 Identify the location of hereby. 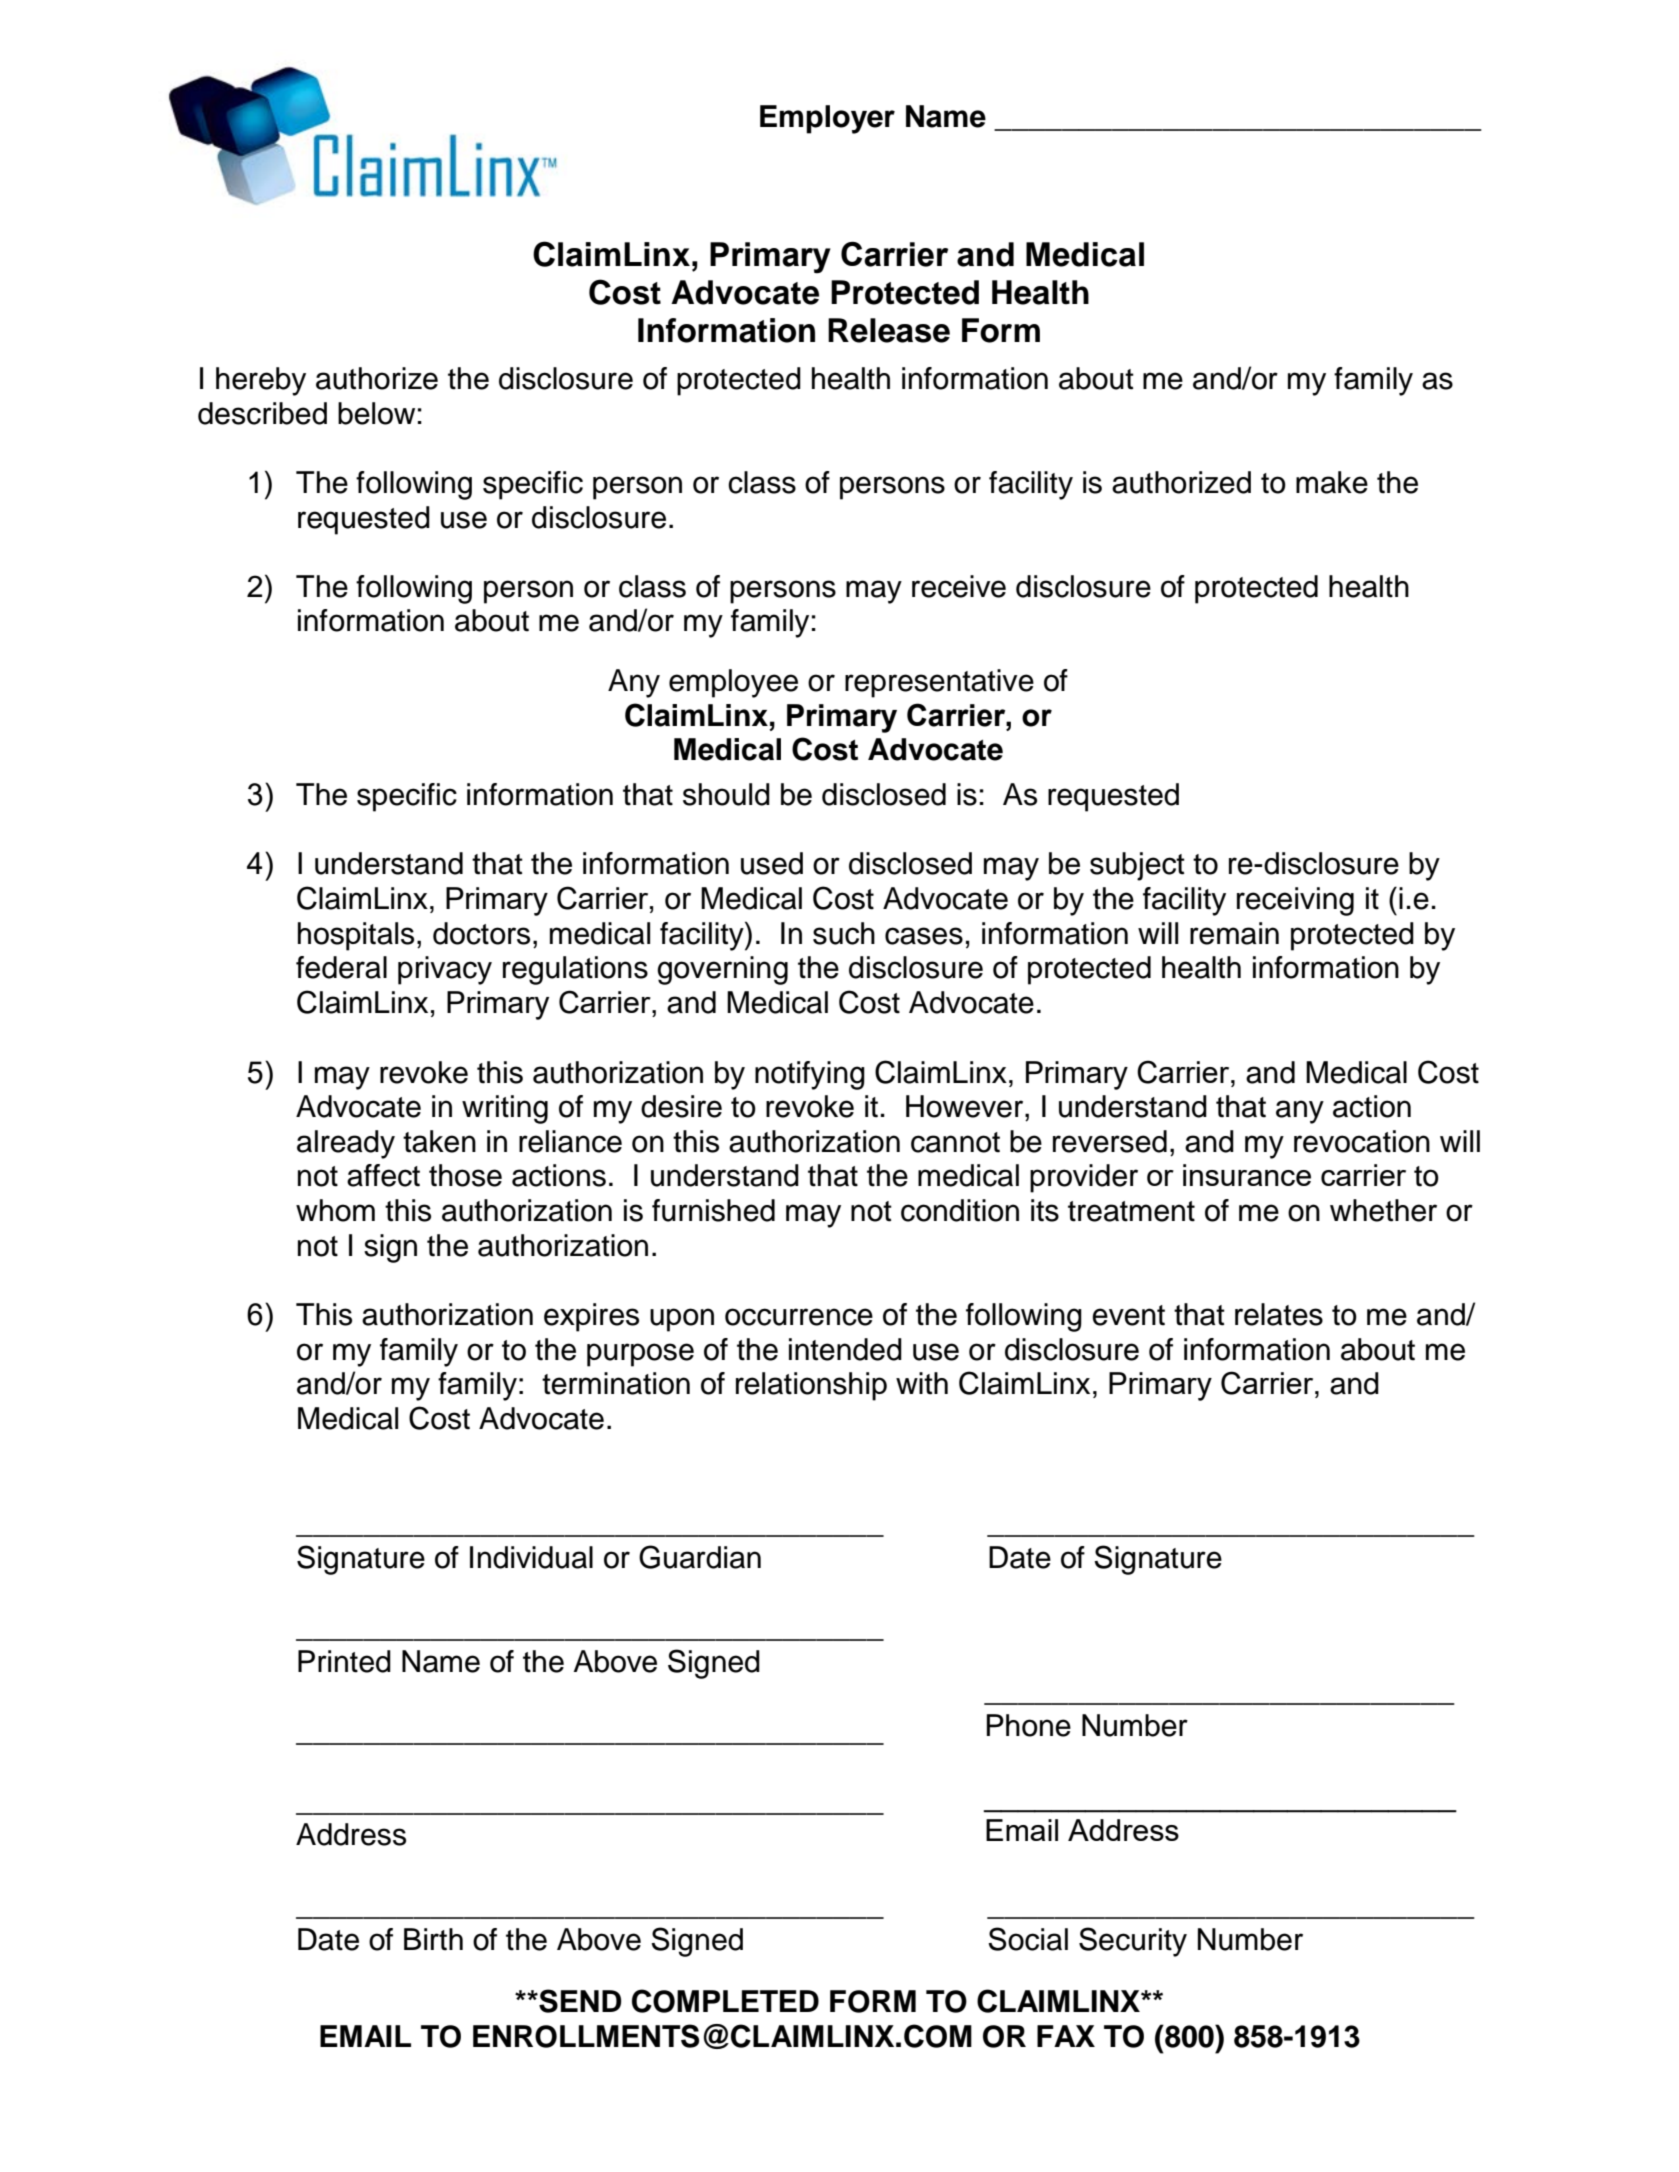
(261, 381).
